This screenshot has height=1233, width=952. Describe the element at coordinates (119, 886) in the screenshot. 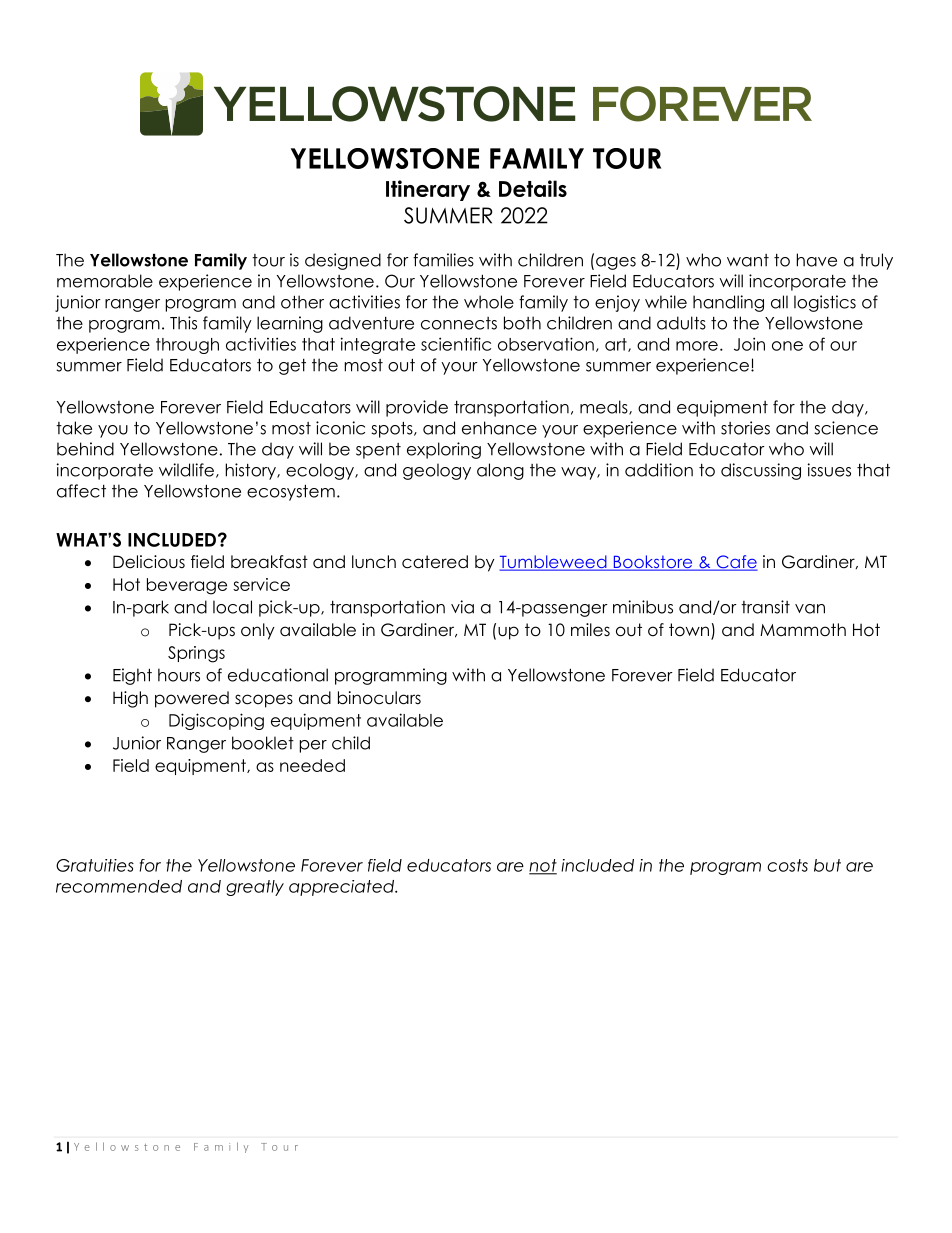

I see `recommended` at that location.
